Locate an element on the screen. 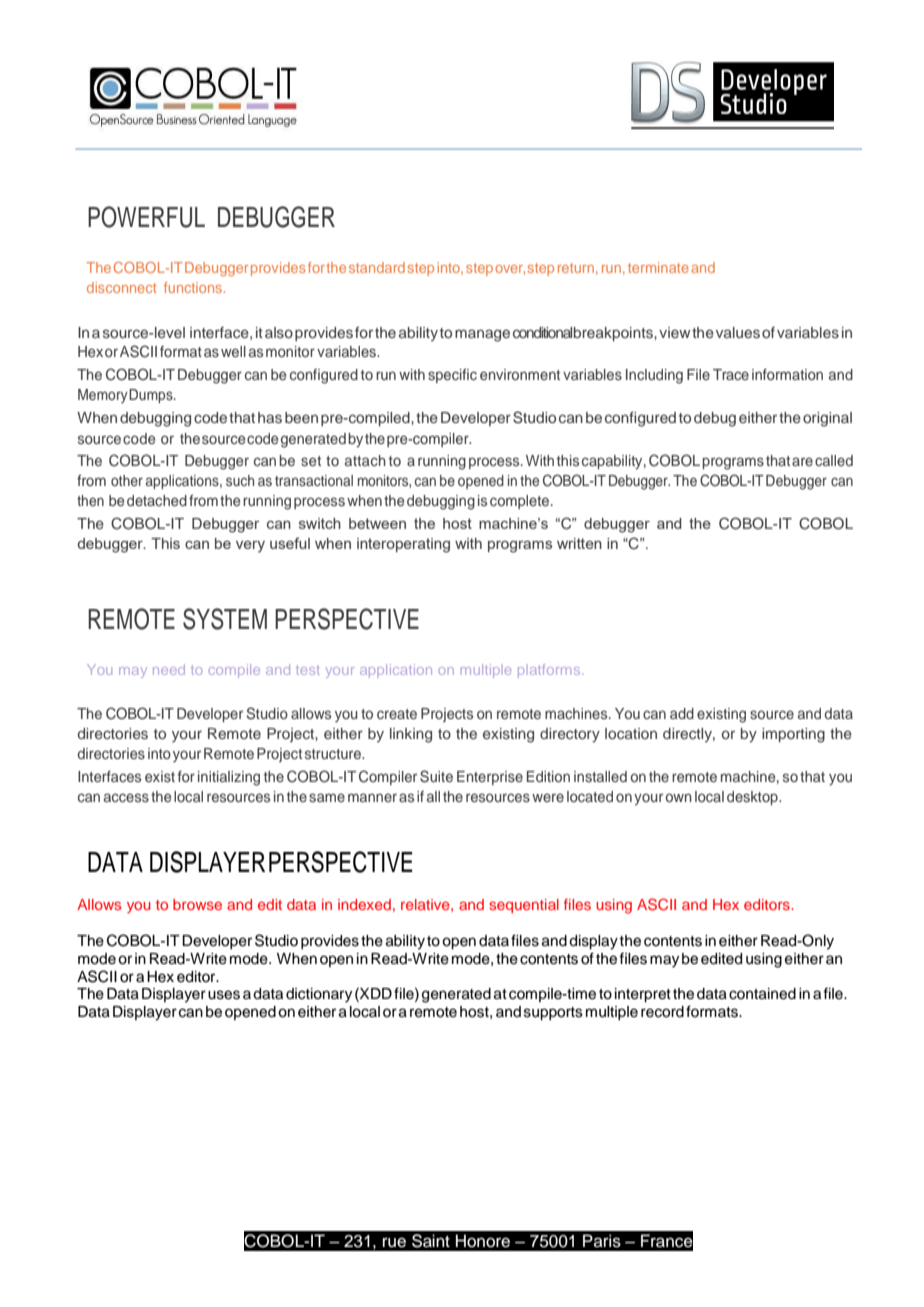 This screenshot has width=924, height=1307. own is located at coordinates (679, 797).
